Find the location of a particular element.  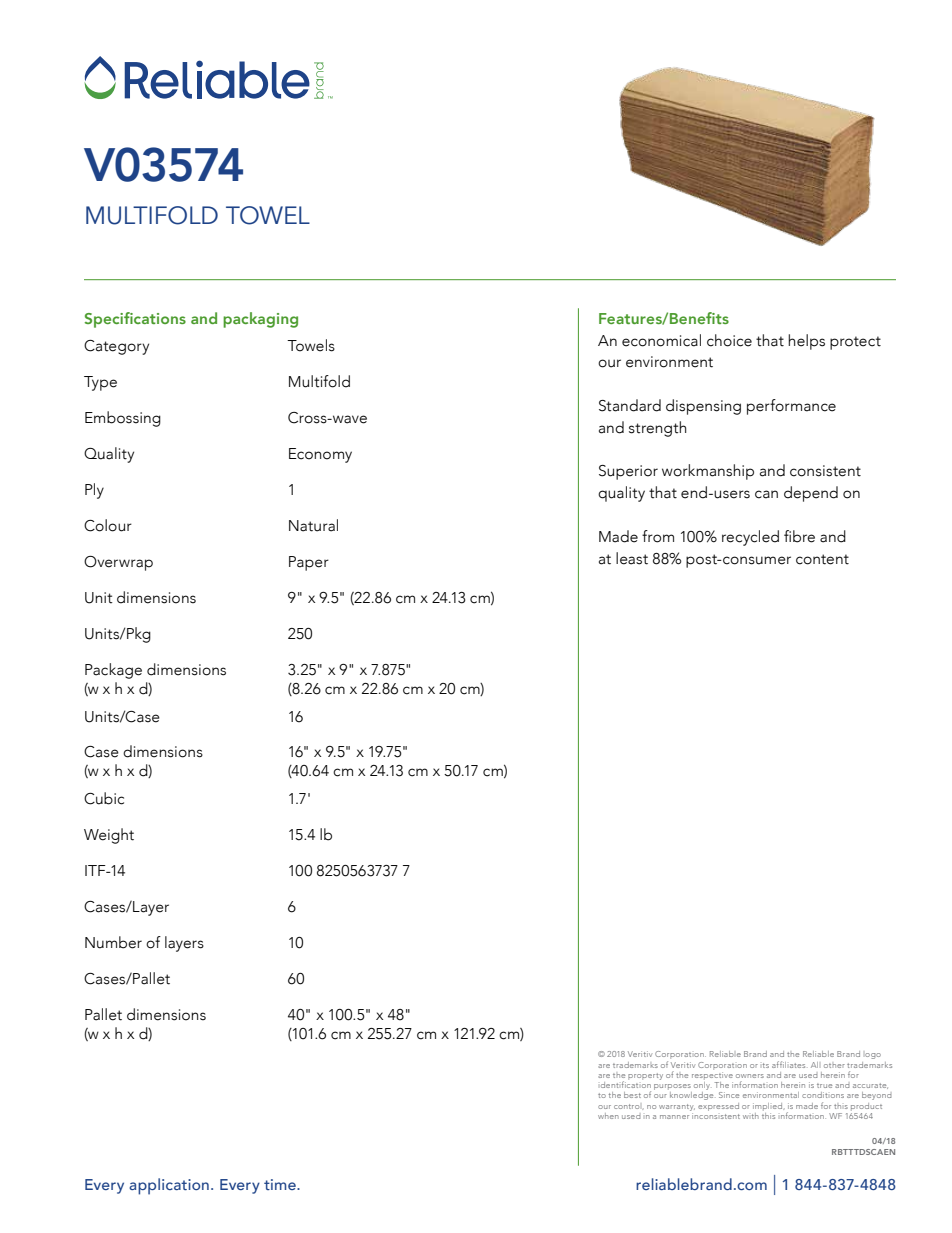

helps is located at coordinates (806, 342).
